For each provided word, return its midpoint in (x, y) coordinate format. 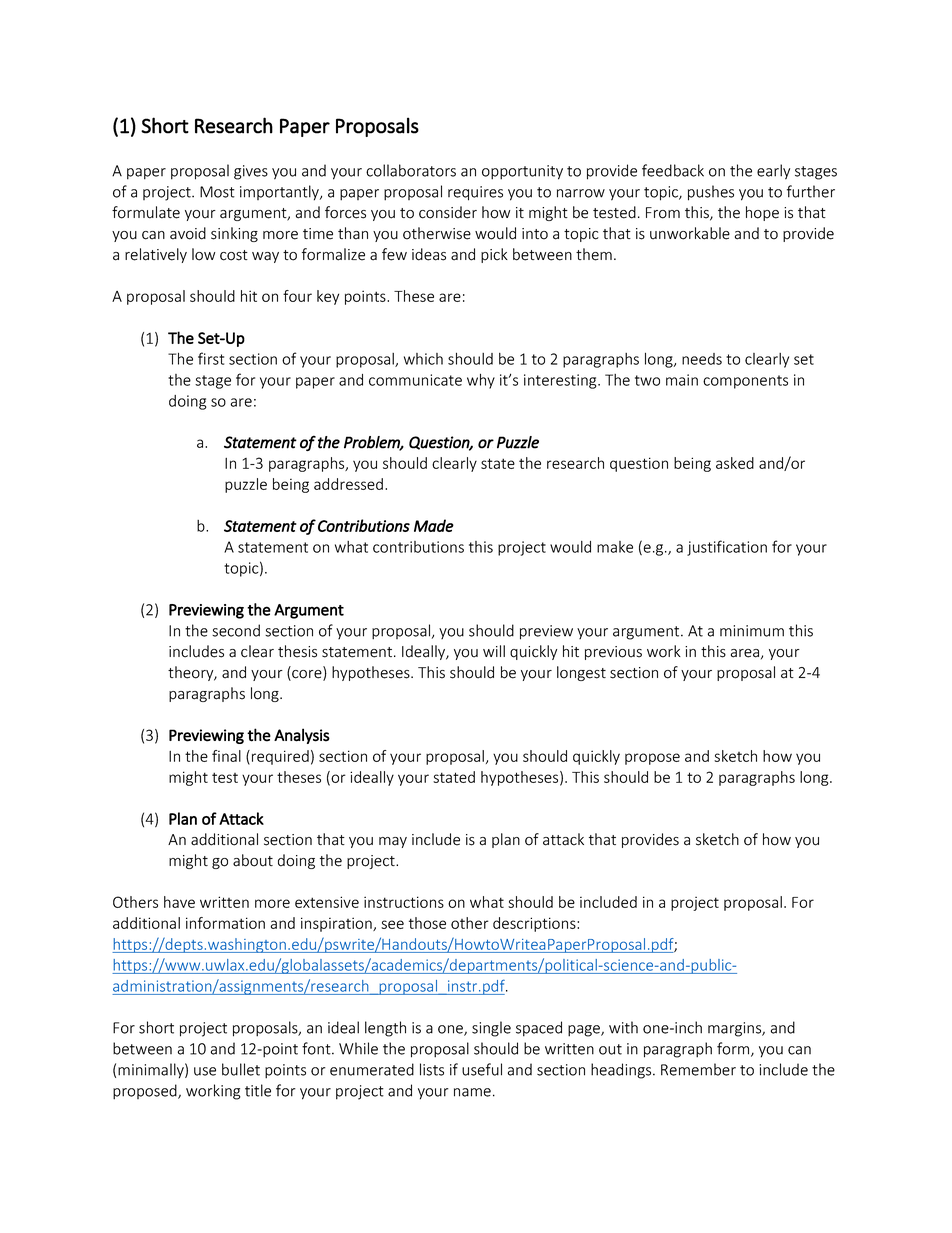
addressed (348, 484)
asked (735, 463)
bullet (241, 1069)
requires (475, 193)
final (226, 756)
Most (217, 192)
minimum (752, 631)
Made (434, 525)
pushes (711, 193)
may (393, 842)
